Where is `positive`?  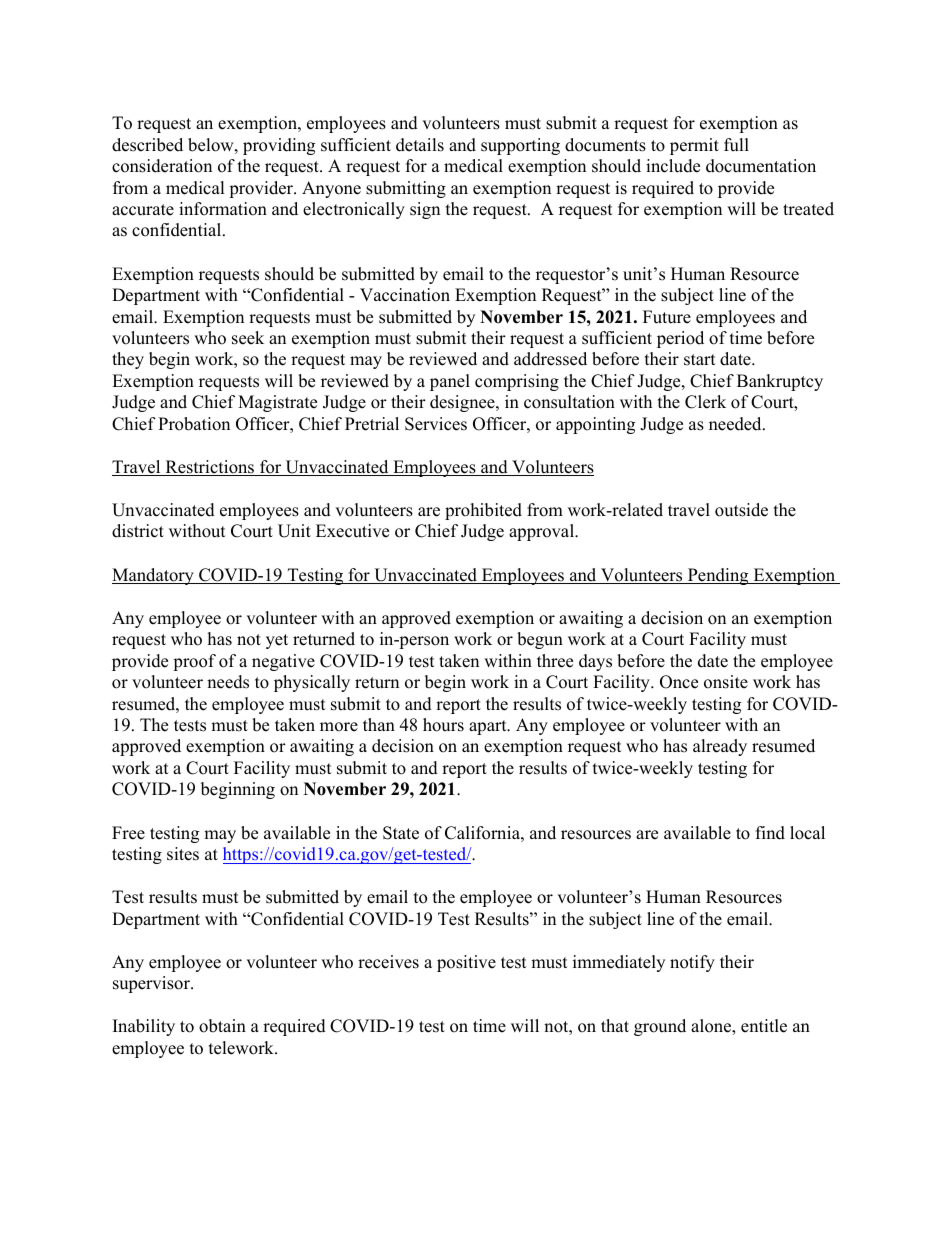 positive is located at coordinates (466, 963).
